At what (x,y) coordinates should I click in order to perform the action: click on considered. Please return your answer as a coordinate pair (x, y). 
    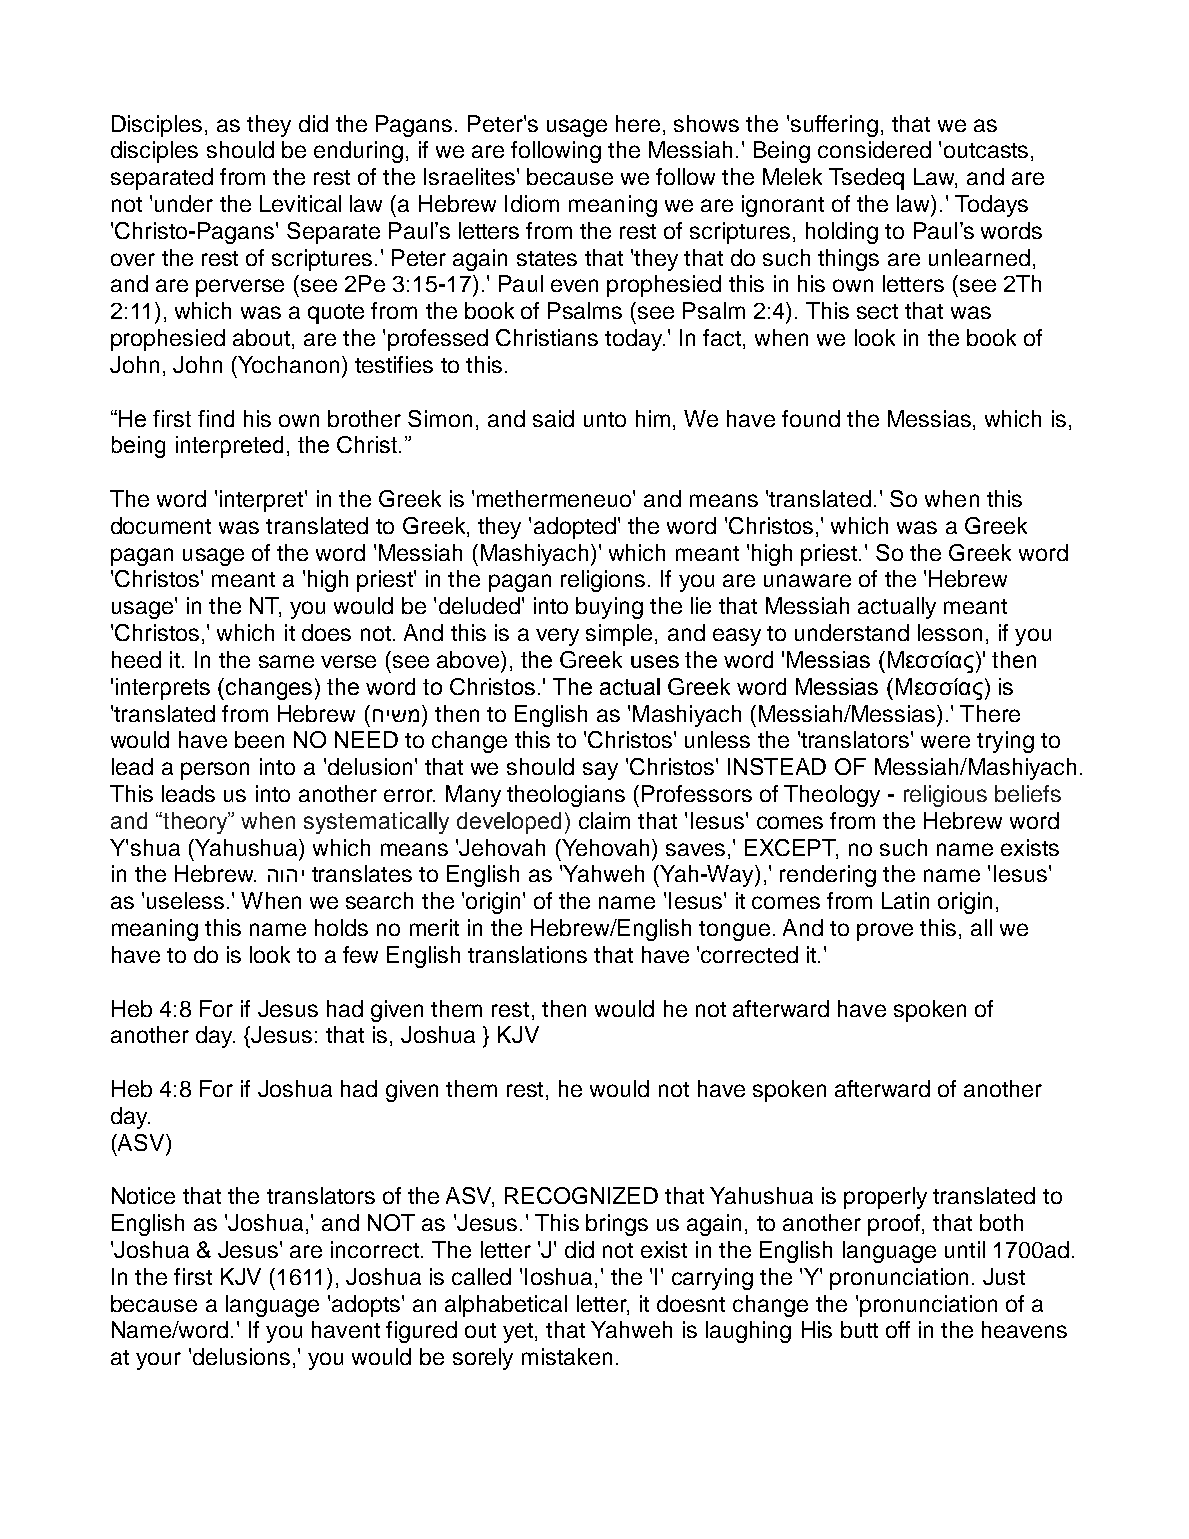
    Looking at the image, I should click on (874, 149).
